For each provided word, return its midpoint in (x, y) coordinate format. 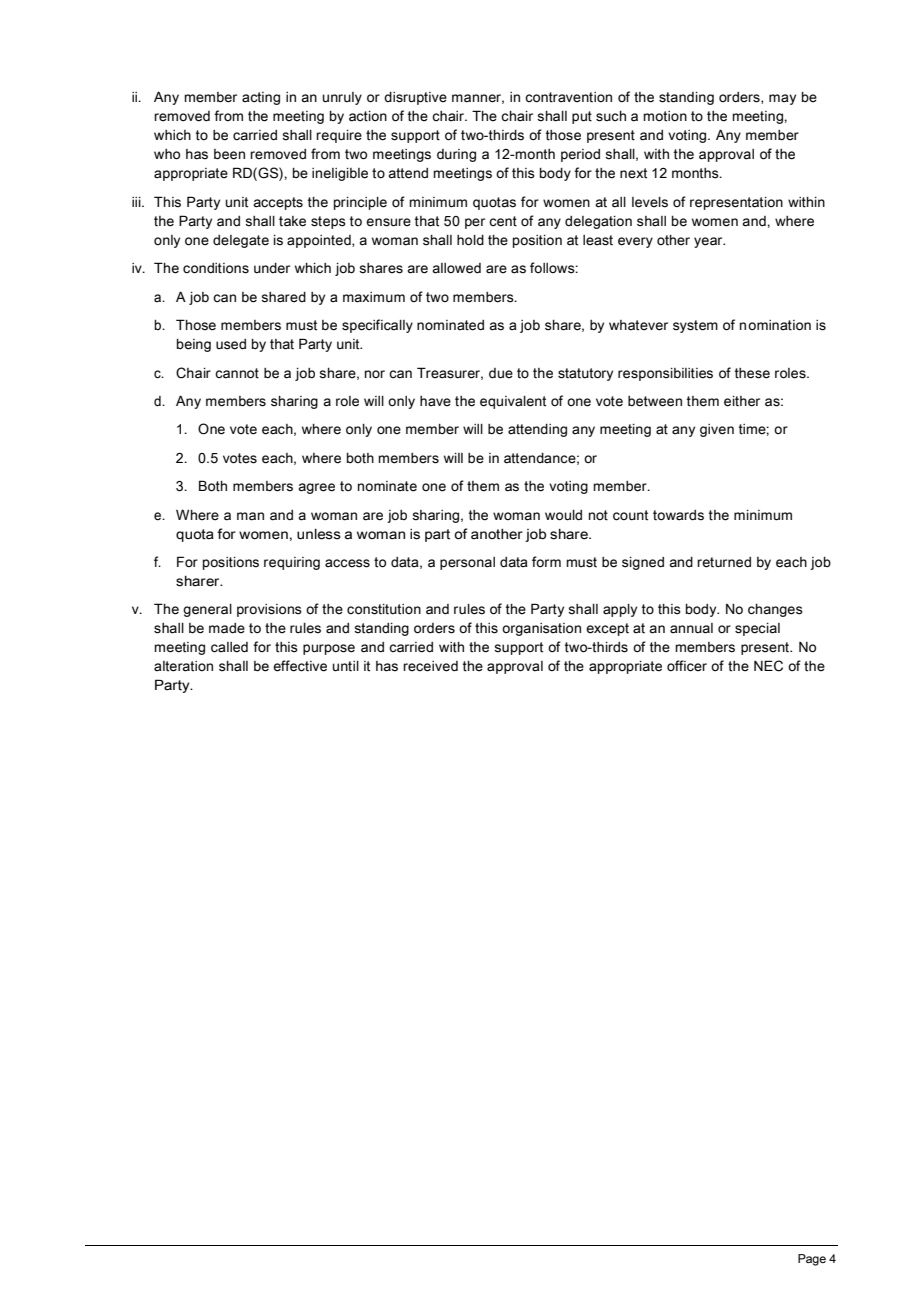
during (456, 155)
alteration (183, 666)
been (229, 154)
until (346, 666)
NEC (768, 666)
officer (687, 666)
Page (812, 1260)
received (430, 666)
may (782, 99)
